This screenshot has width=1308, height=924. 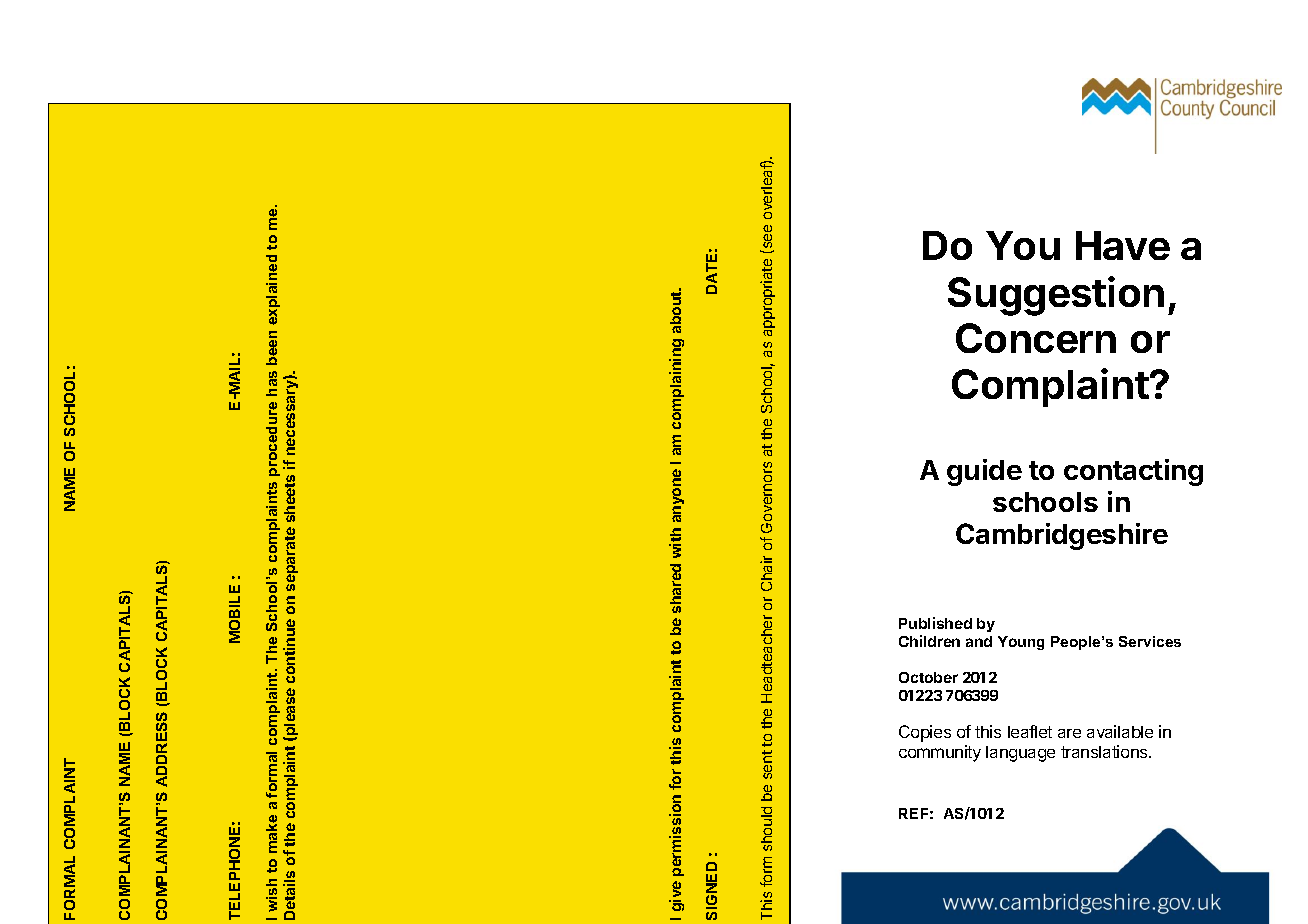 What do you see at coordinates (1036, 338) in the screenshot?
I see `Concern` at bounding box center [1036, 338].
